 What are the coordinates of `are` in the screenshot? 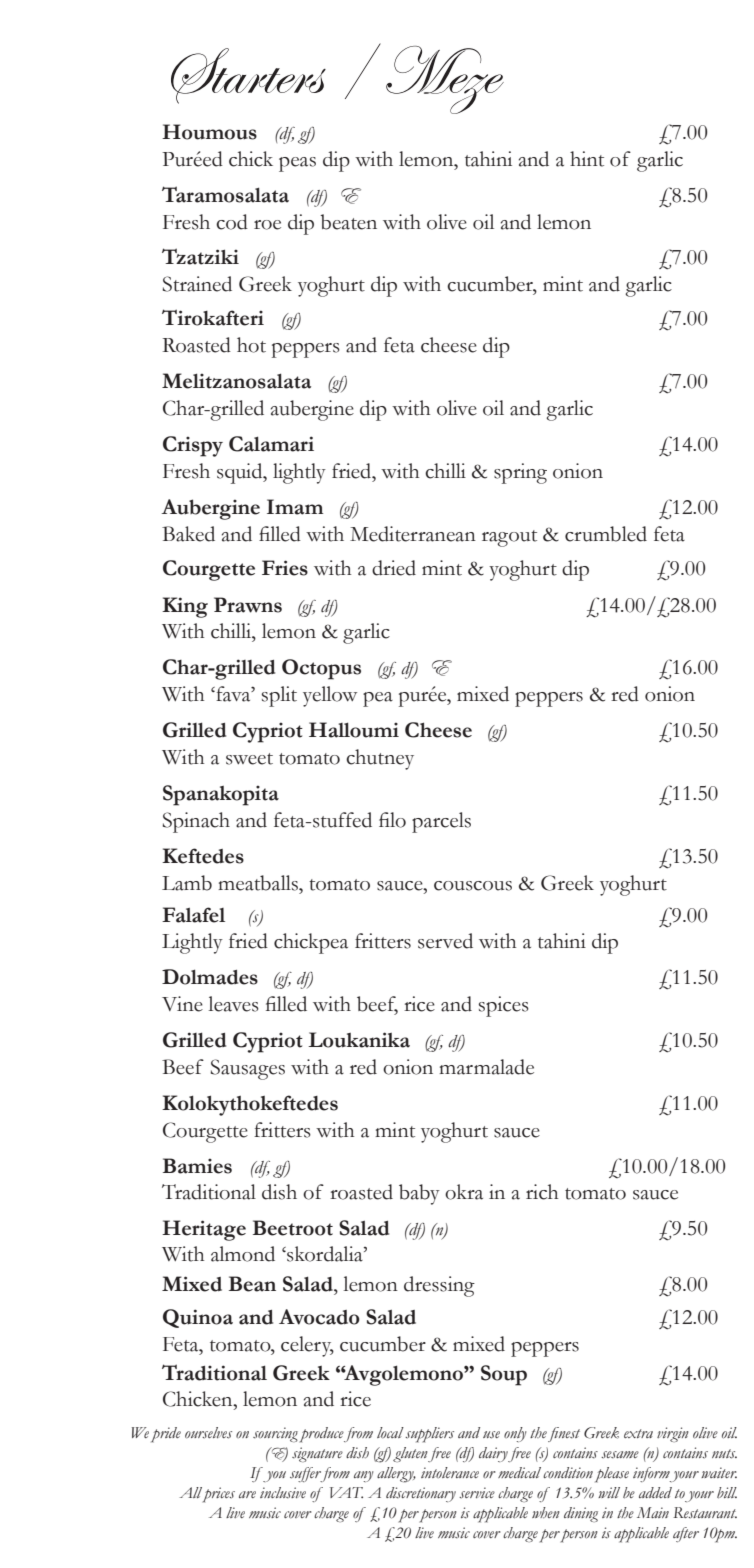 It's located at (247, 1494).
